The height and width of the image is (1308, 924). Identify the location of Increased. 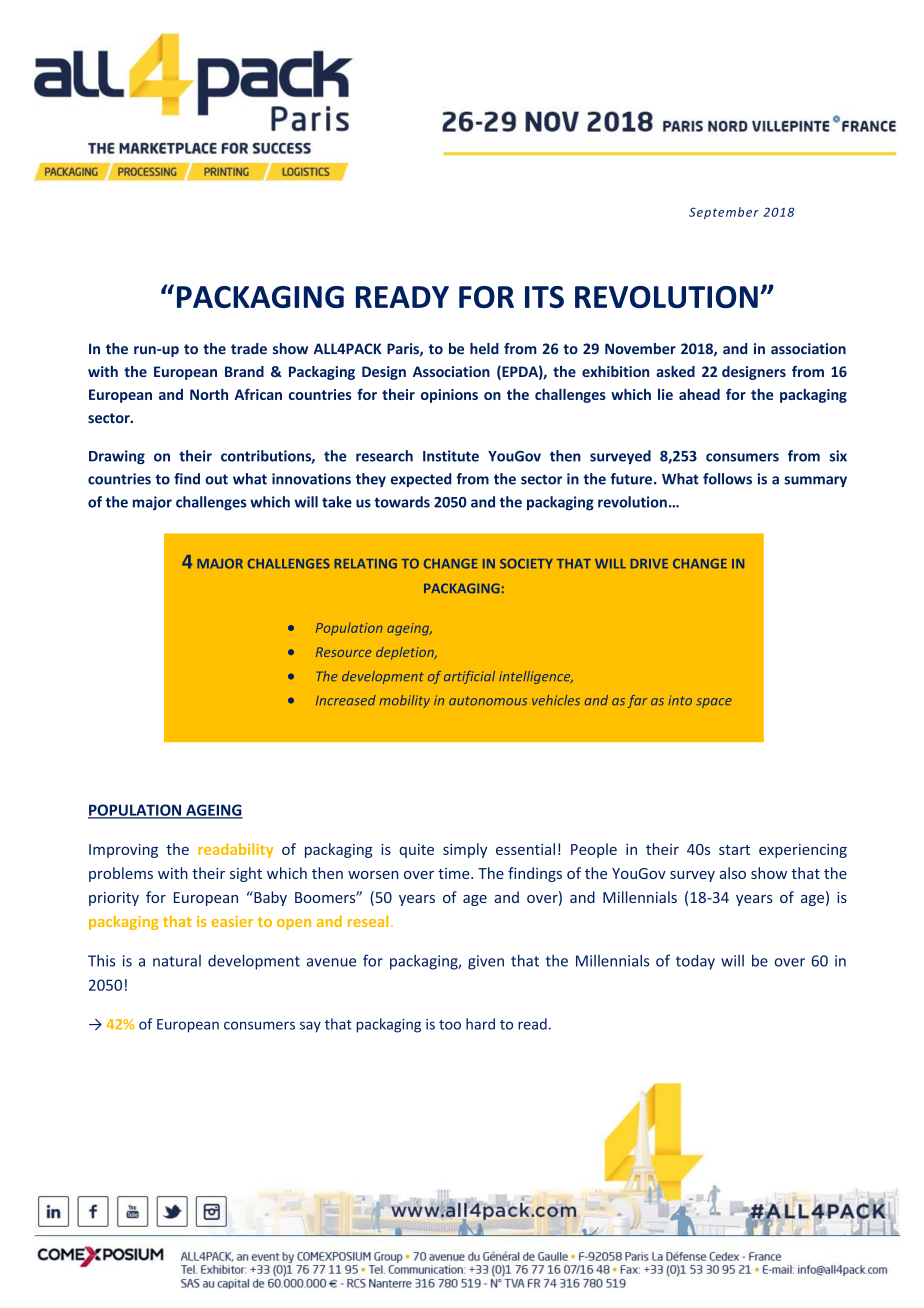
(346, 700).
